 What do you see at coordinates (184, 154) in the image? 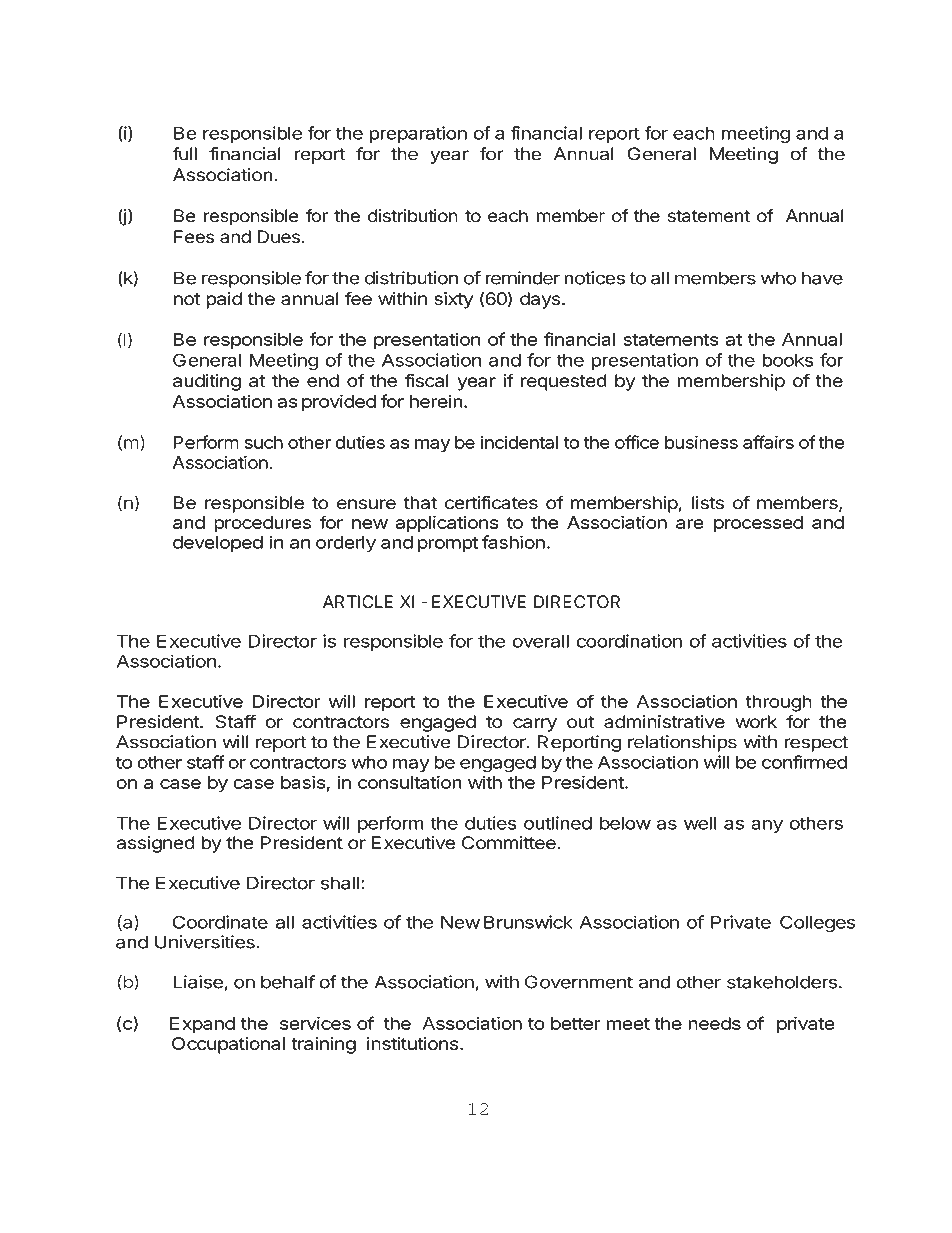
I see `full` at bounding box center [184, 154].
